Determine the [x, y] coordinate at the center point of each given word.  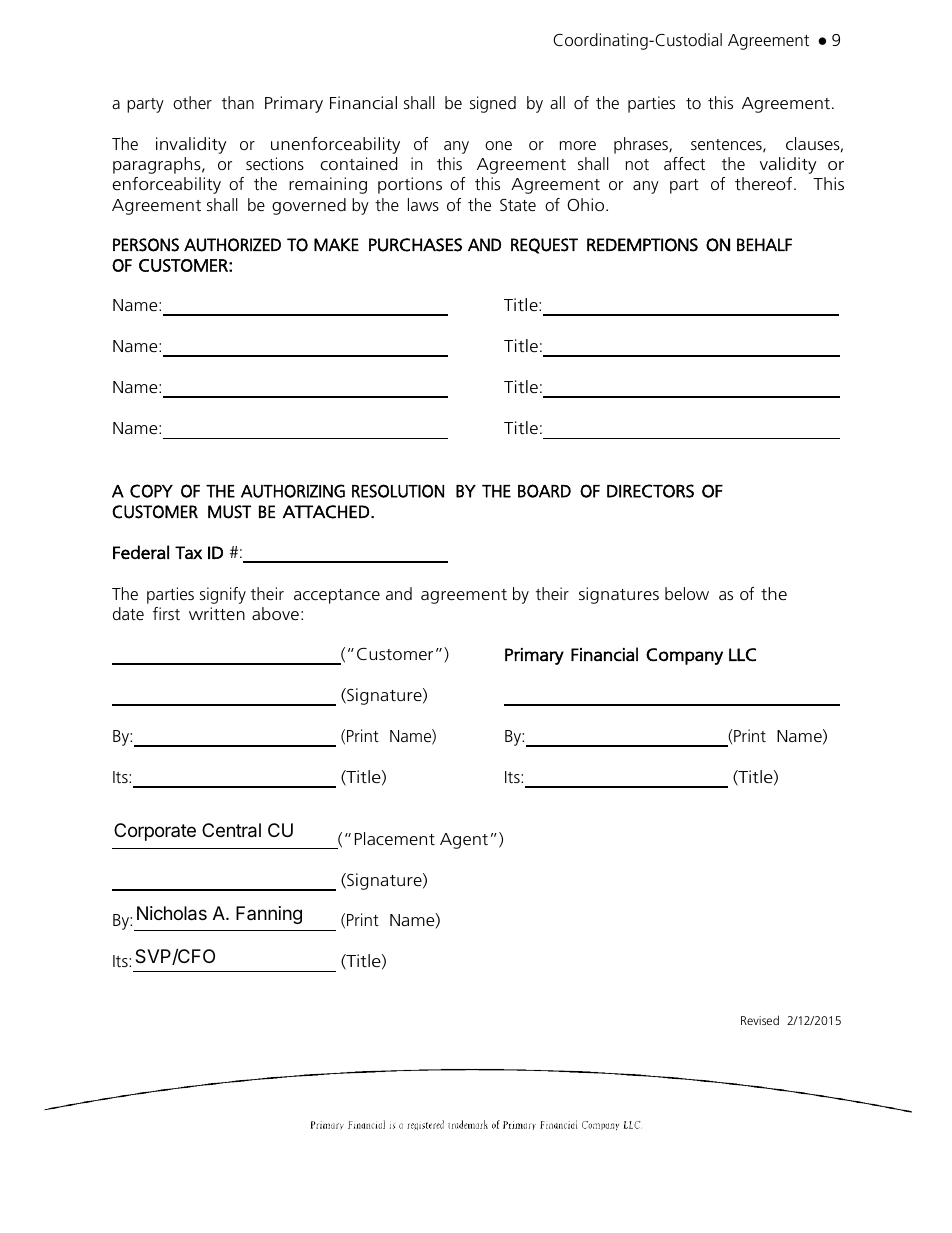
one [498, 145]
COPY [151, 491]
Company [684, 656]
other [192, 102]
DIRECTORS [650, 491]
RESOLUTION [398, 491]
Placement [395, 838]
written [217, 613]
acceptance [337, 596]
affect [684, 163]
